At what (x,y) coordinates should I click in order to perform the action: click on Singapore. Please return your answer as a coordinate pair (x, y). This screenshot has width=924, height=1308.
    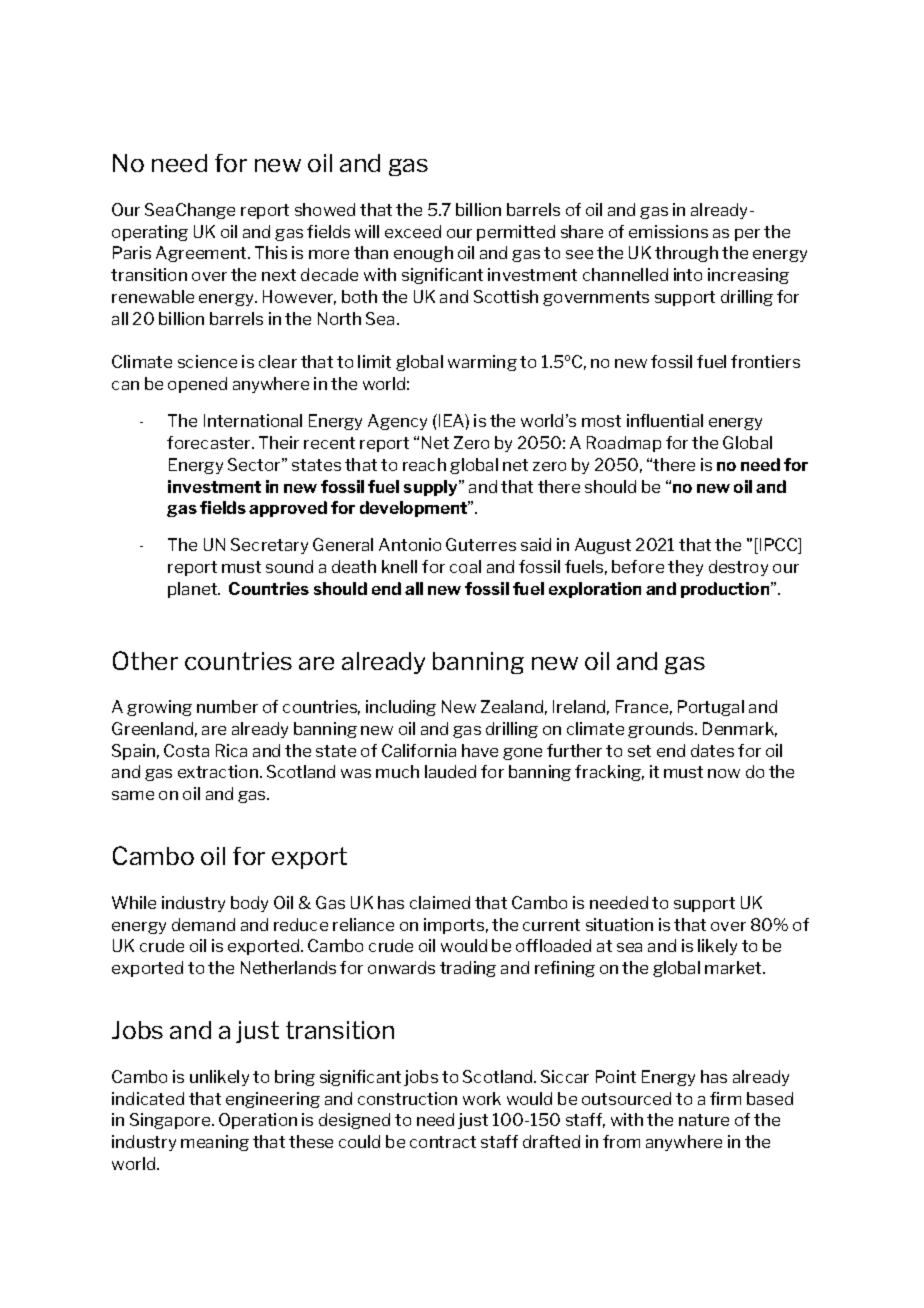
    Looking at the image, I should click on (171, 1121).
